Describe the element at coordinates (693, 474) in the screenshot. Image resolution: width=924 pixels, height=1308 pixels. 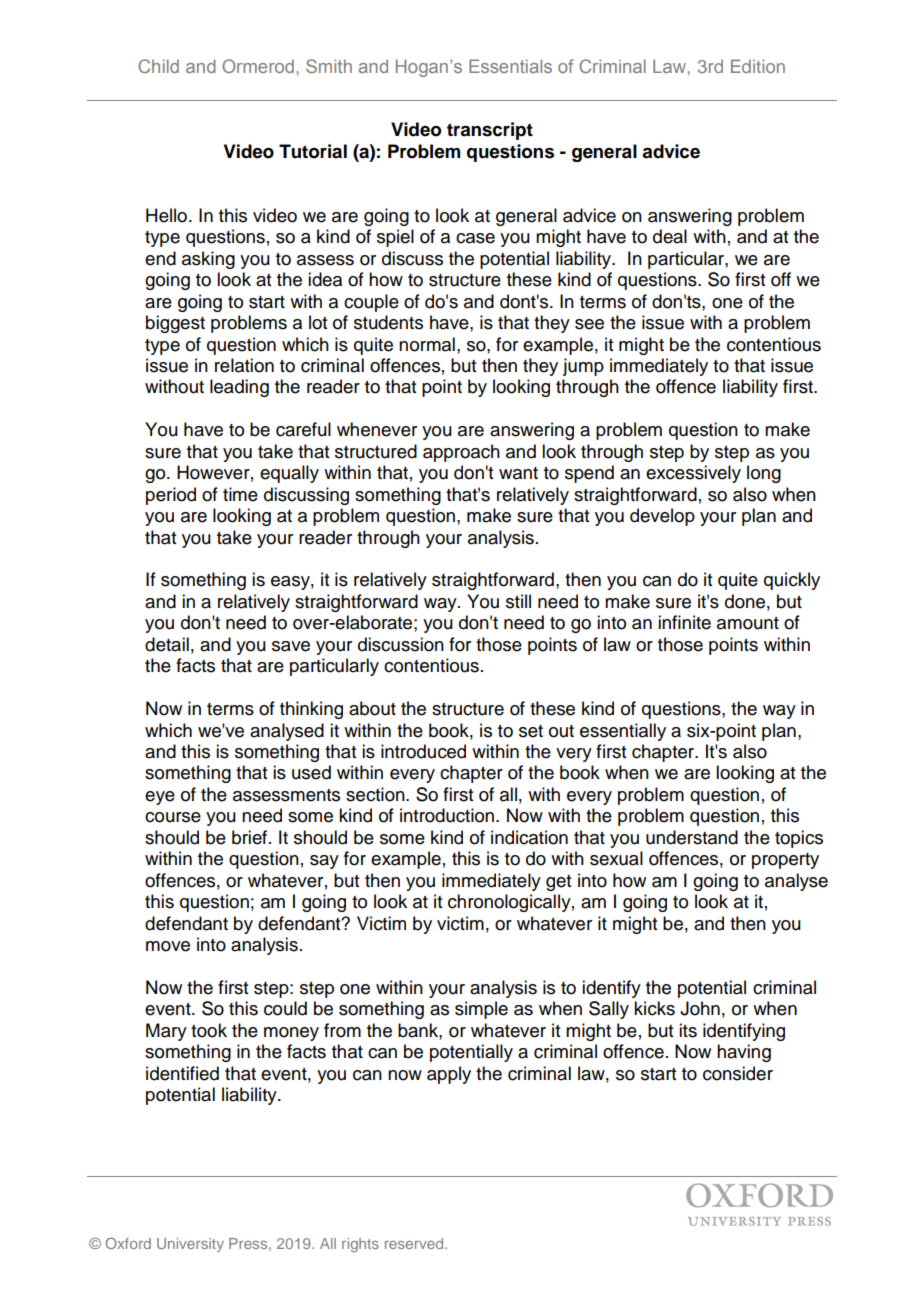
I see `excessively` at that location.
